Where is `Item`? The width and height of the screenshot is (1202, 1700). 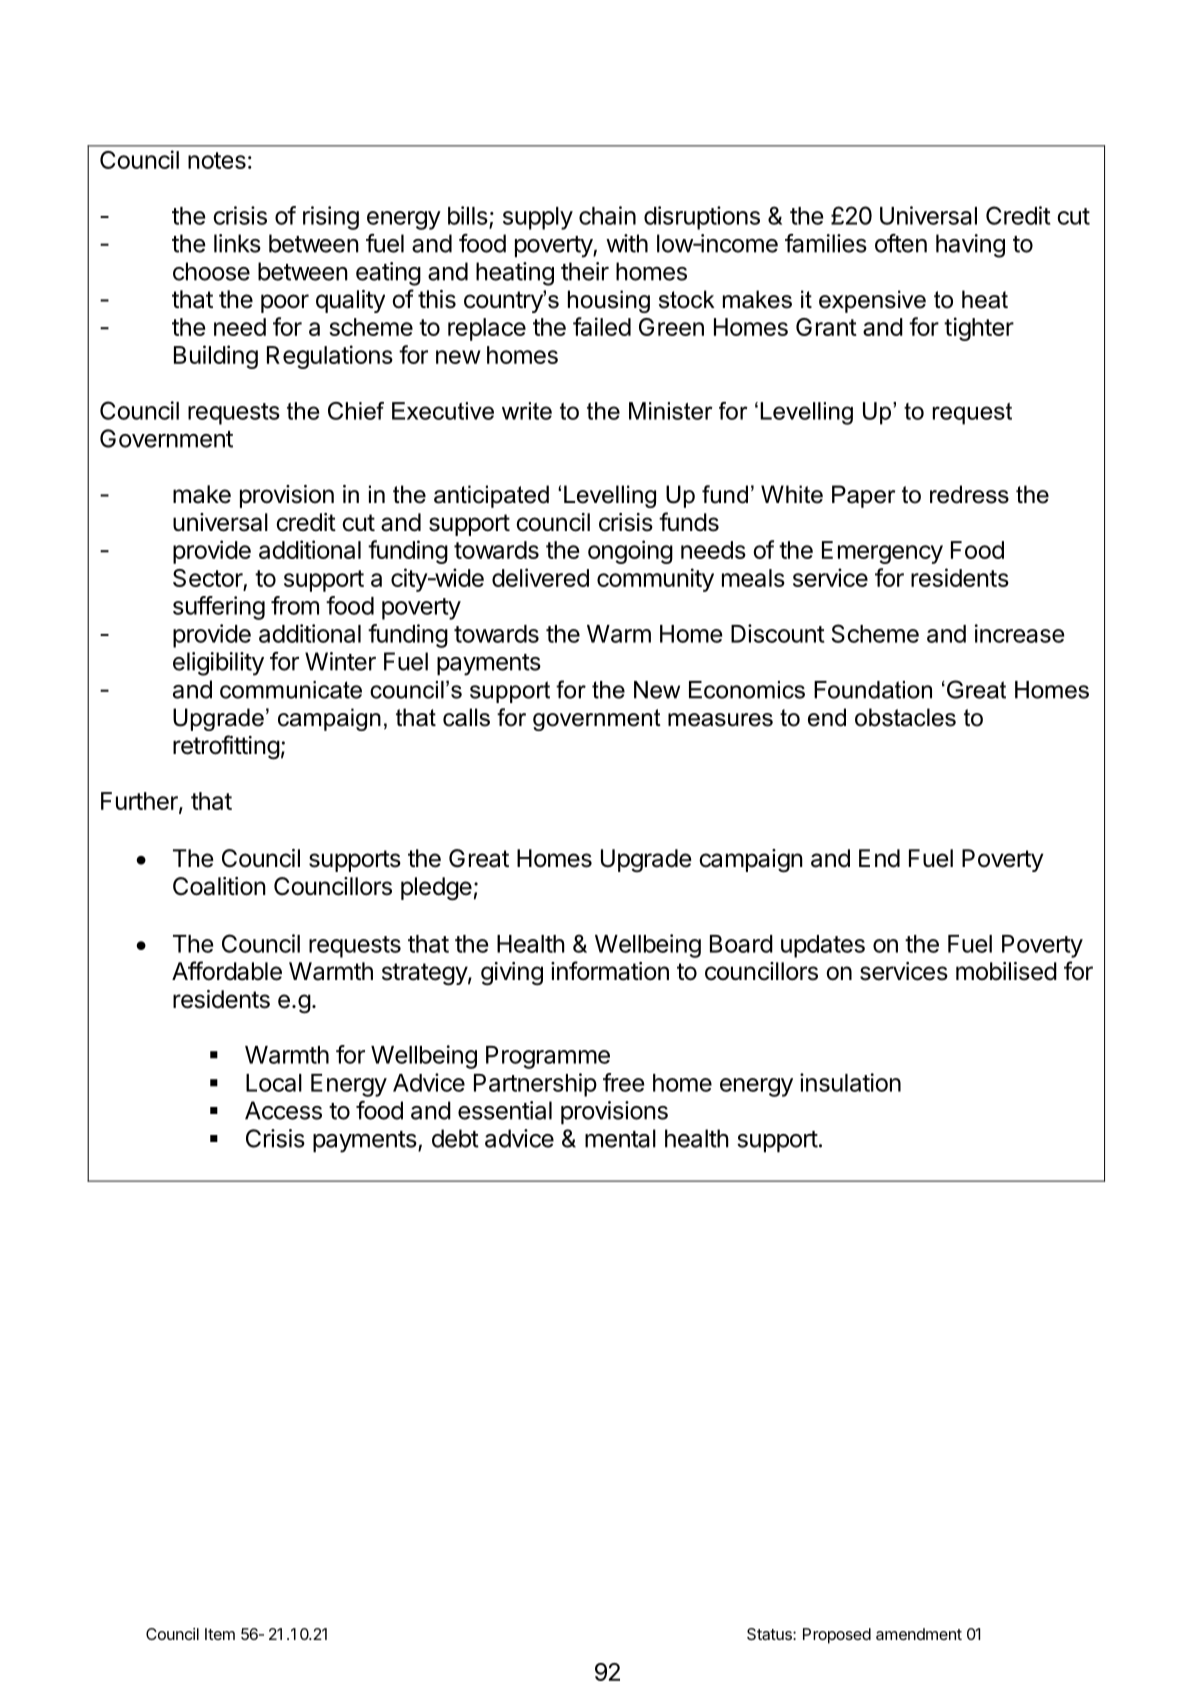
Item is located at coordinates (220, 1634).
